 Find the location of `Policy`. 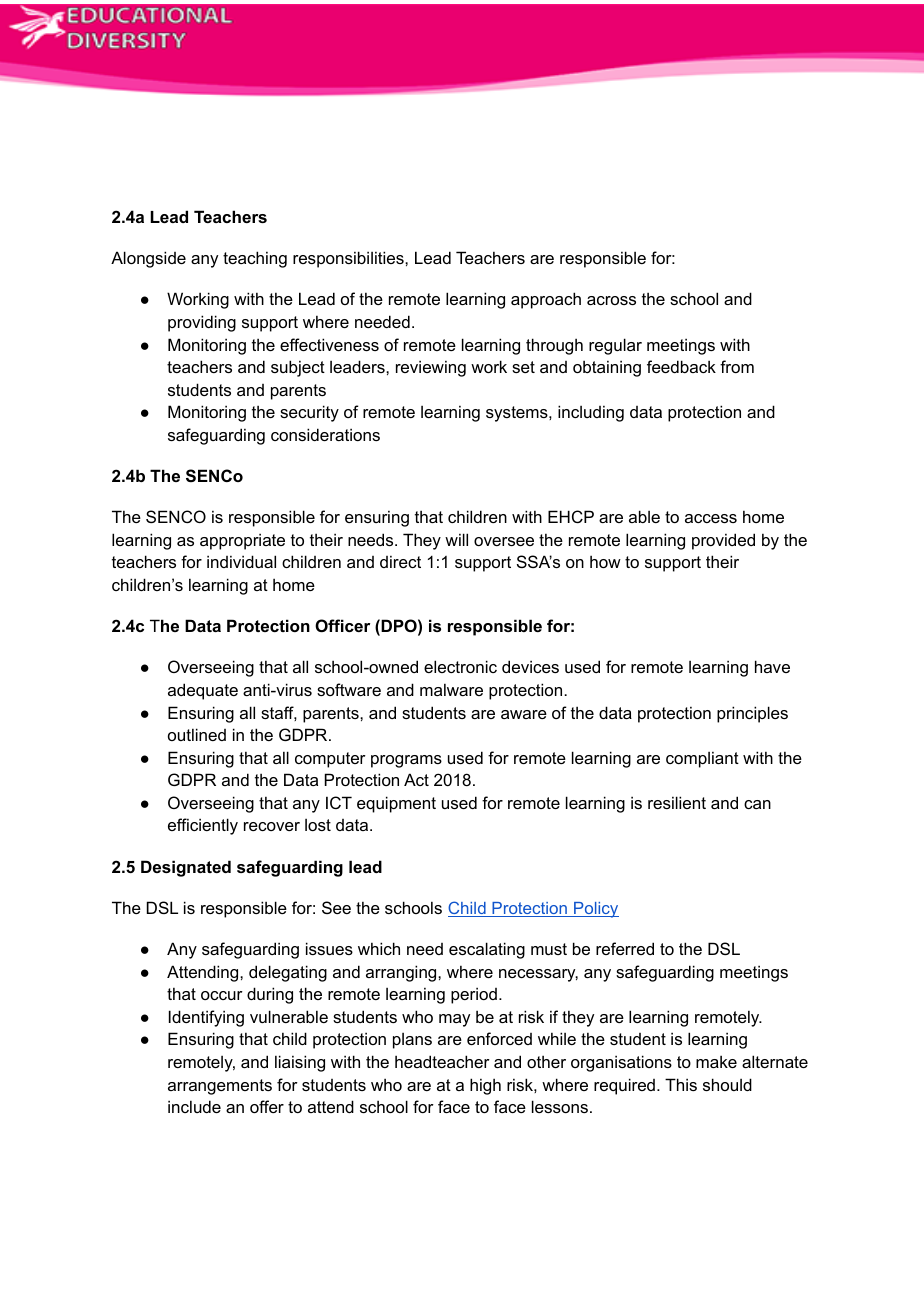

Policy is located at coordinates (595, 910).
